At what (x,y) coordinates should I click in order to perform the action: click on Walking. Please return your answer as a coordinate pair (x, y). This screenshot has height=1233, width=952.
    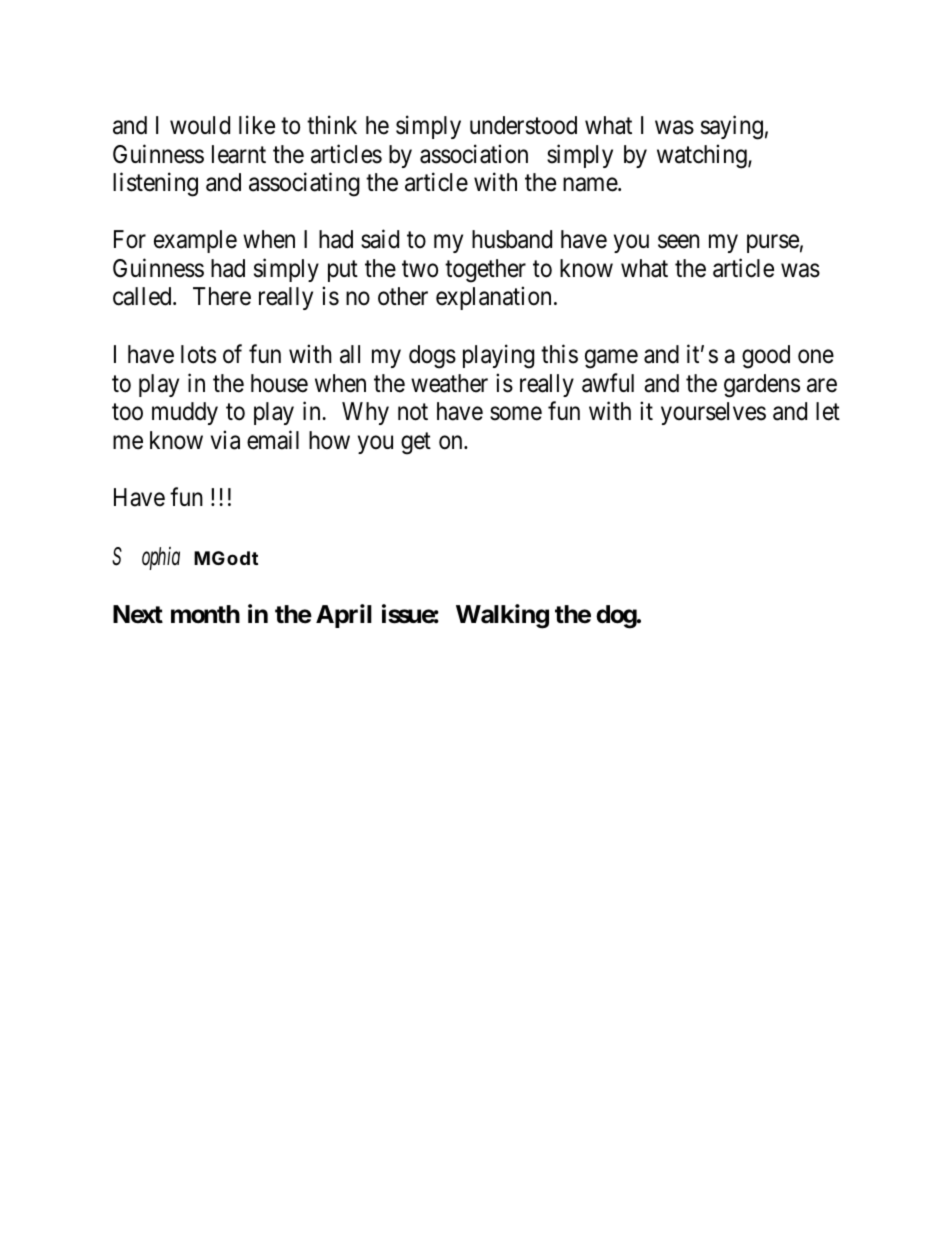
    Looking at the image, I should click on (502, 616).
